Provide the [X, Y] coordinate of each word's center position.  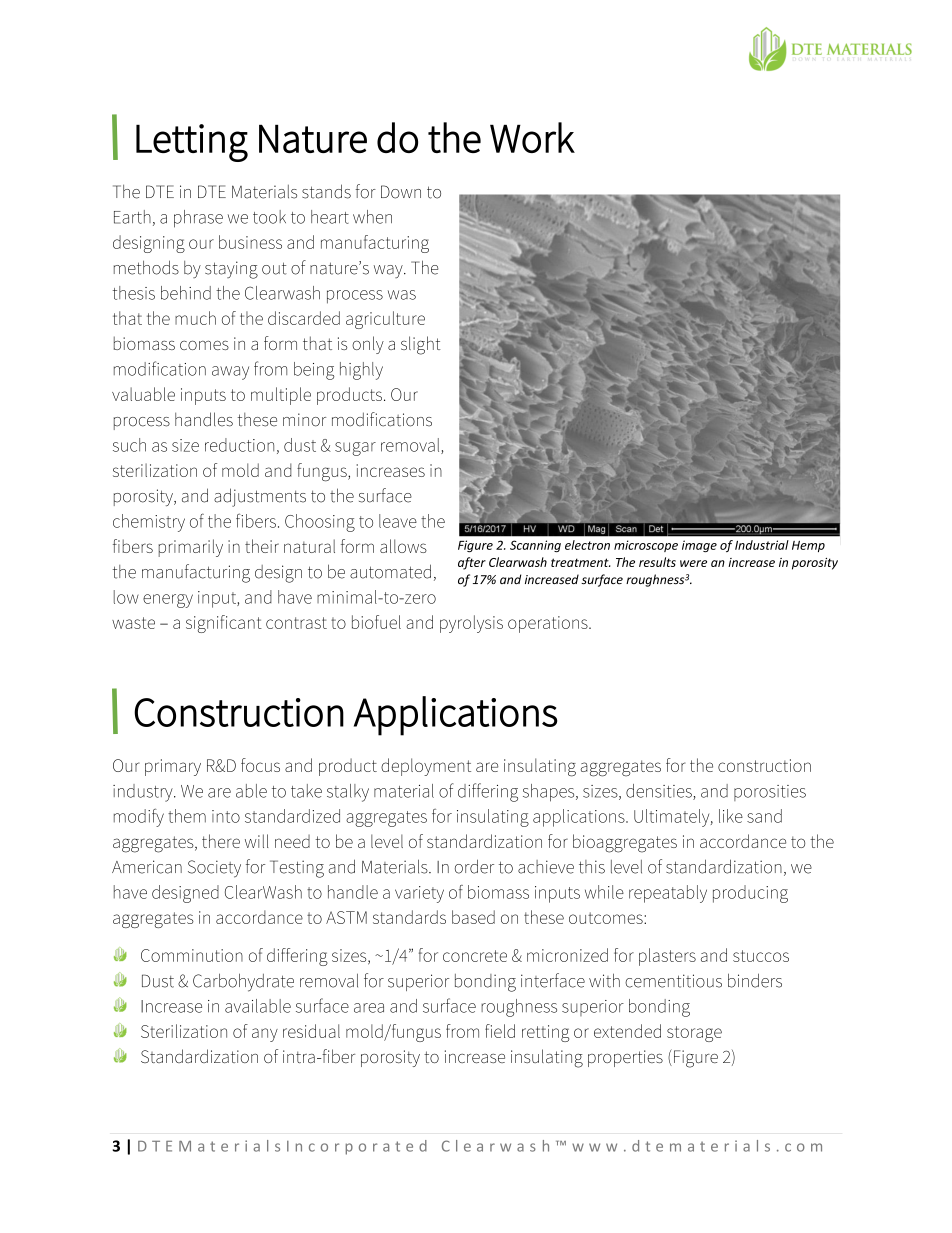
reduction [239, 445]
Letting [192, 143]
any [265, 1035]
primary [173, 767]
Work [532, 137]
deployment [426, 767]
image [699, 546]
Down [401, 192]
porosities [770, 793]
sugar [355, 449]
